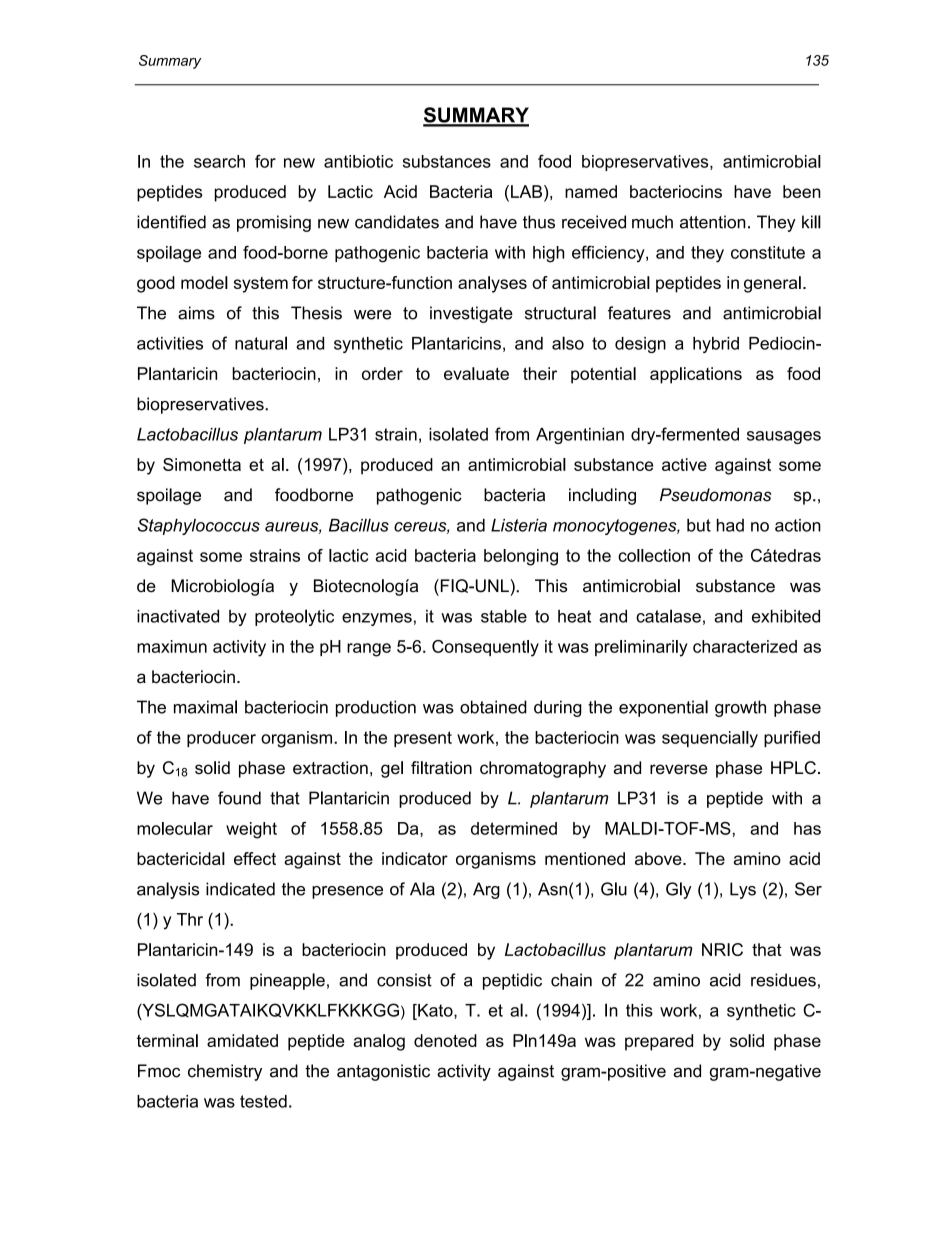 The width and height of the screenshot is (952, 1233). I want to click on characterized, so click(745, 646).
